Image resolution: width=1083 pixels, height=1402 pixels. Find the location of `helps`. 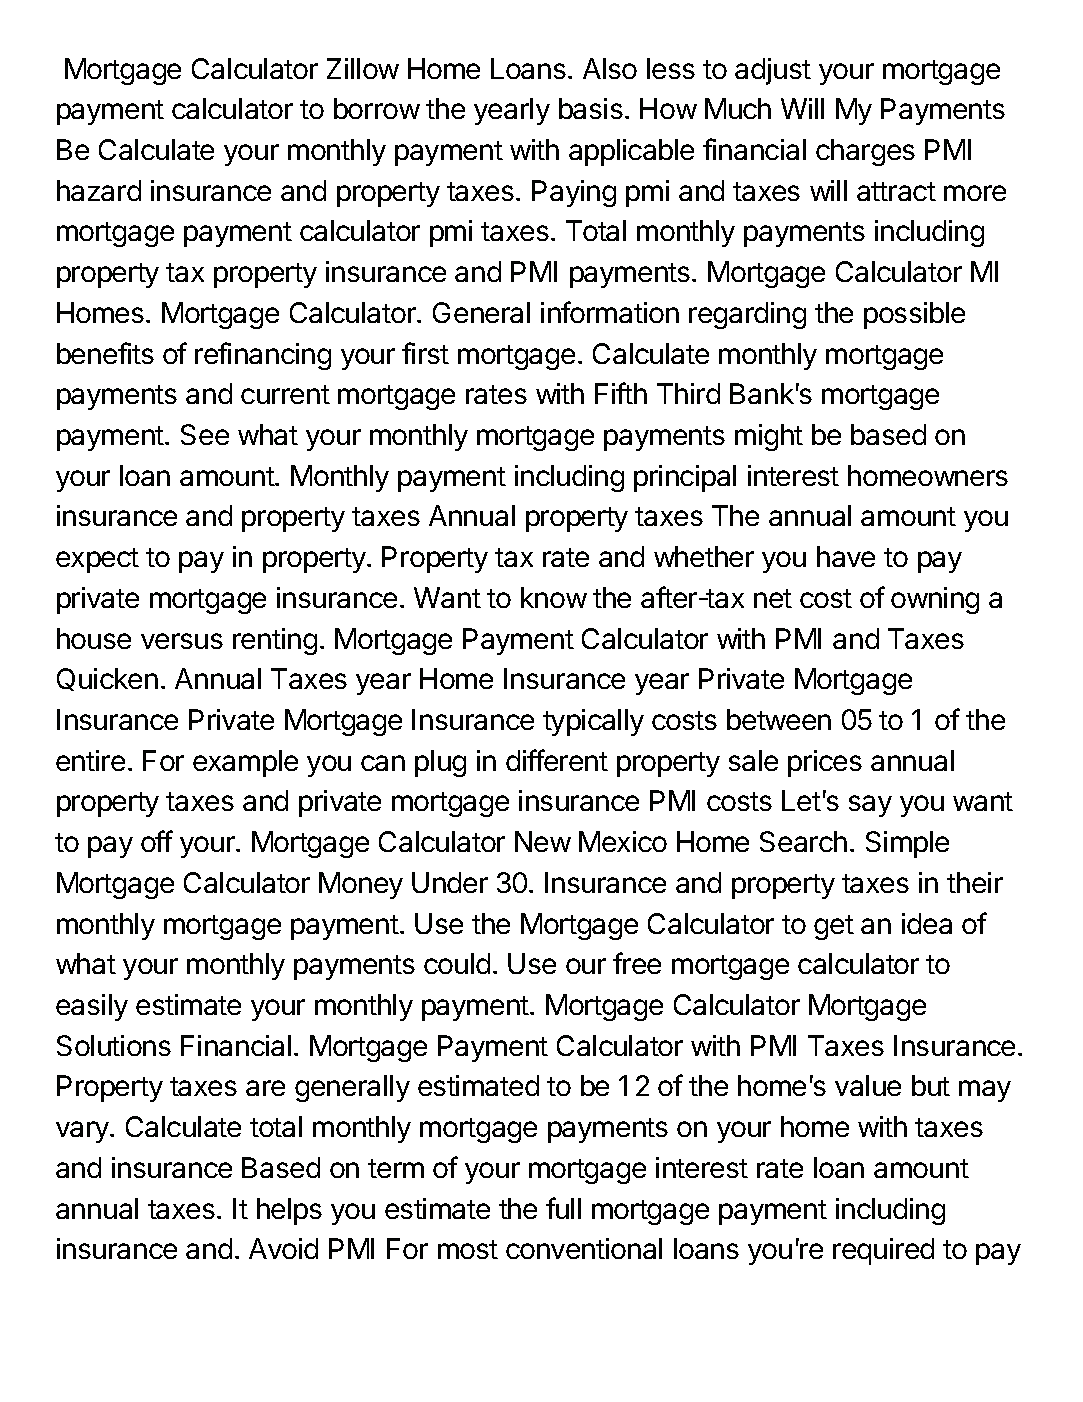

helps is located at coordinates (289, 1211).
